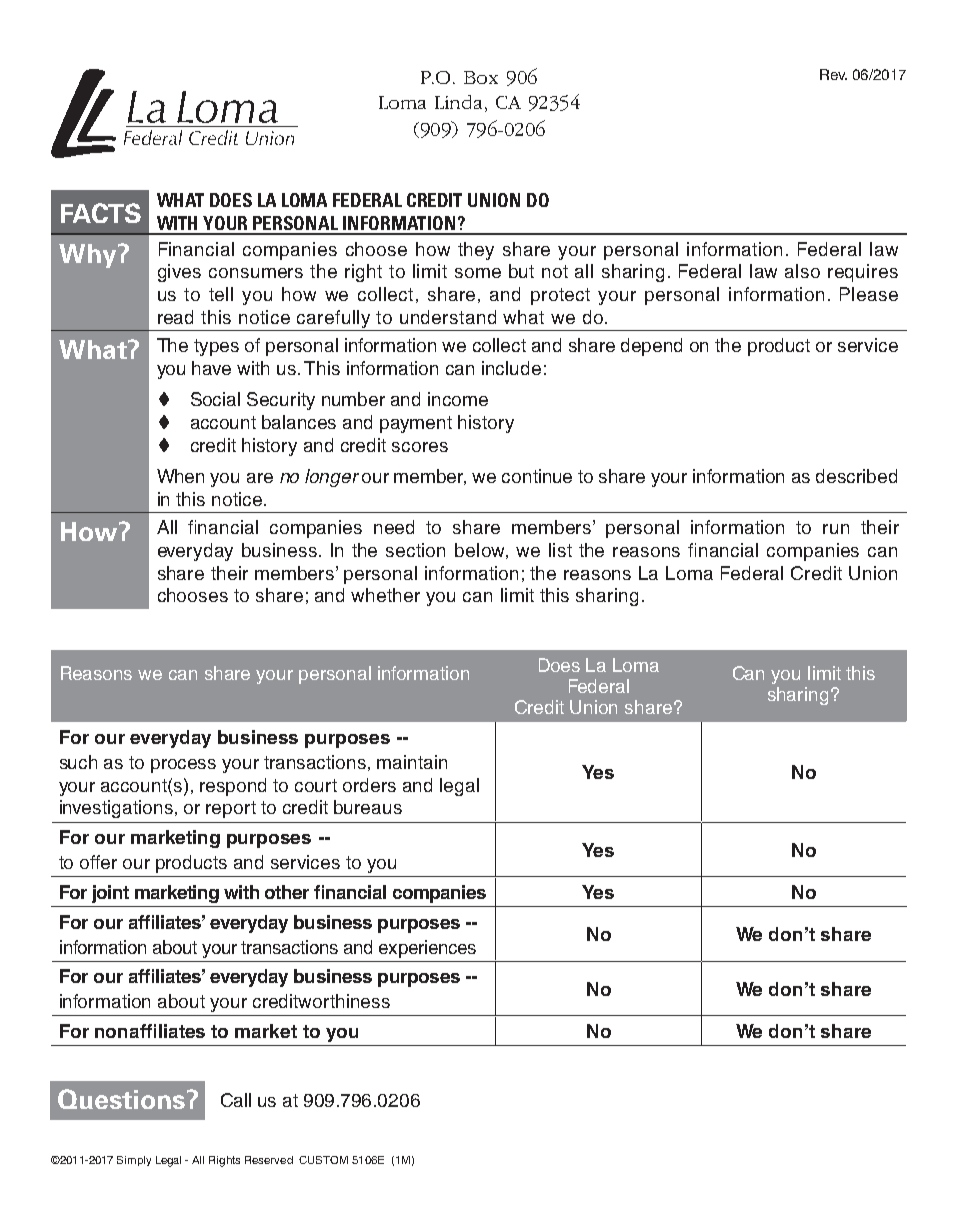 Image resolution: width=958 pixels, height=1232 pixels. What do you see at coordinates (458, 102) in the screenshot?
I see `Linda` at bounding box center [458, 102].
